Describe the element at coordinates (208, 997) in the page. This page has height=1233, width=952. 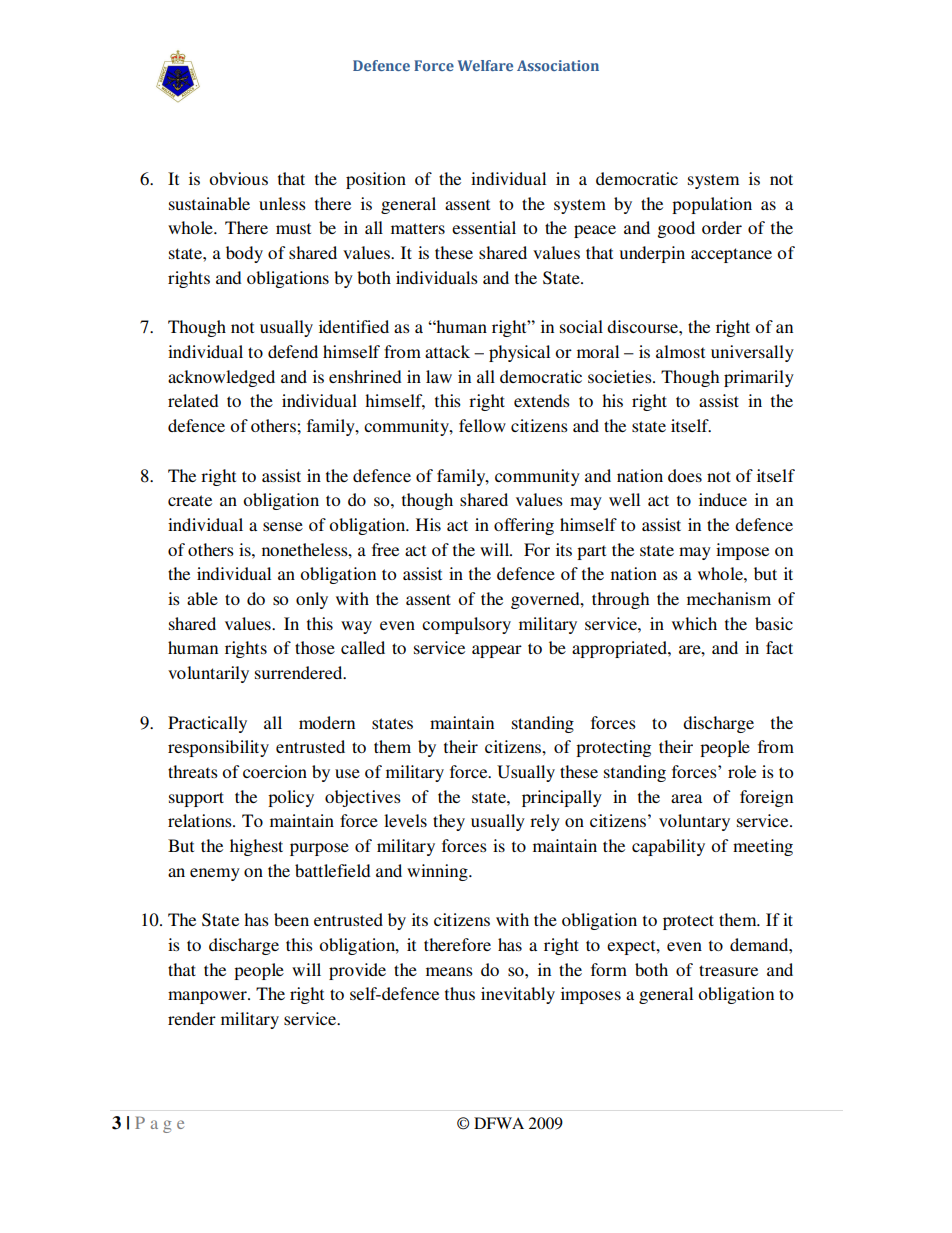
I see `manpower` at that location.
